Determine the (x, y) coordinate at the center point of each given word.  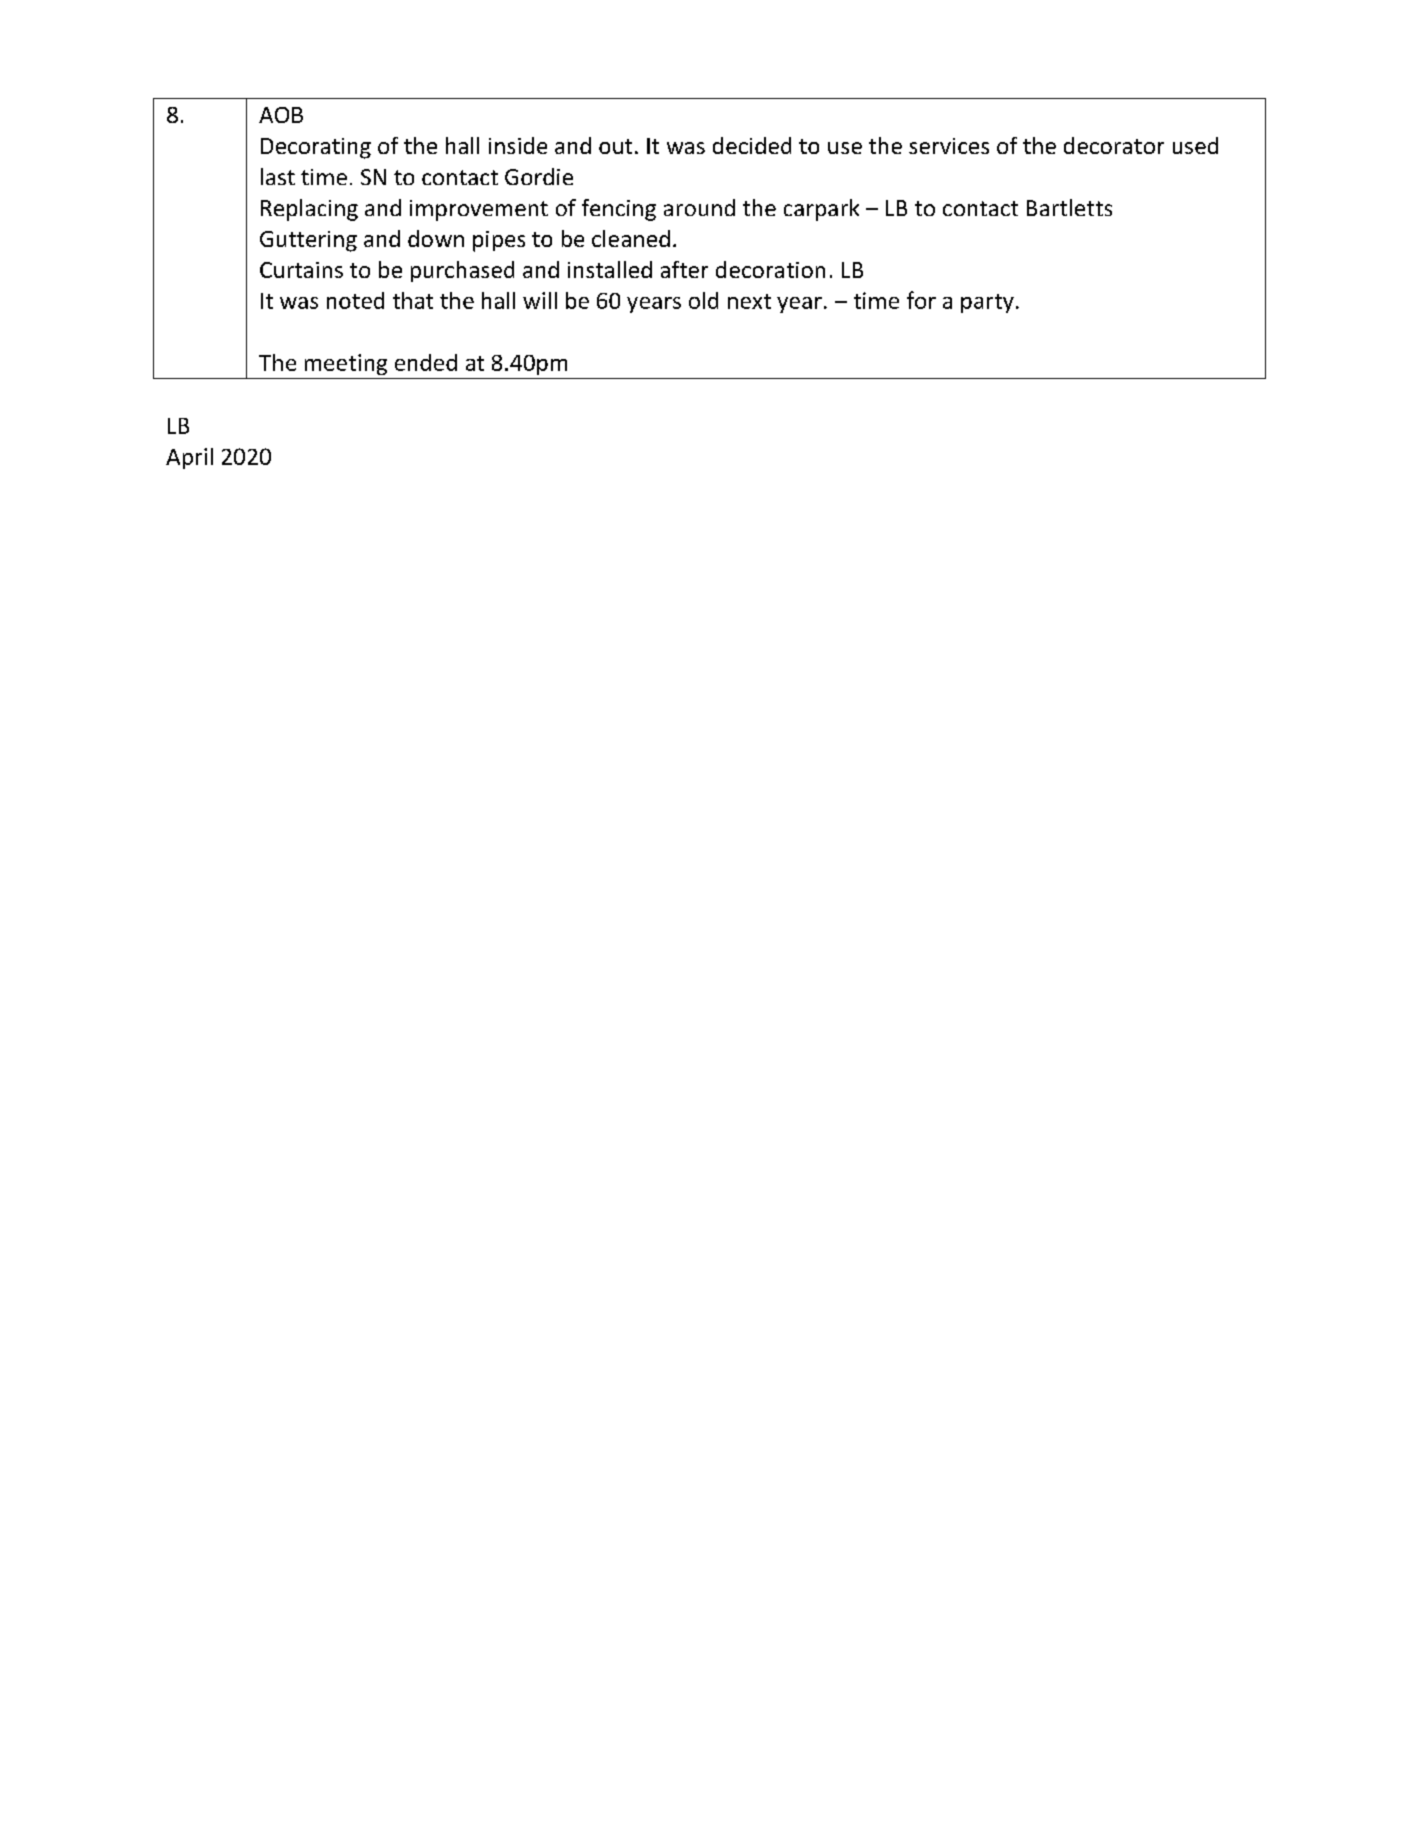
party (987, 303)
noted (355, 300)
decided (752, 145)
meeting (346, 364)
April (189, 458)
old (703, 300)
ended (426, 362)
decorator (1114, 145)
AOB (281, 115)
